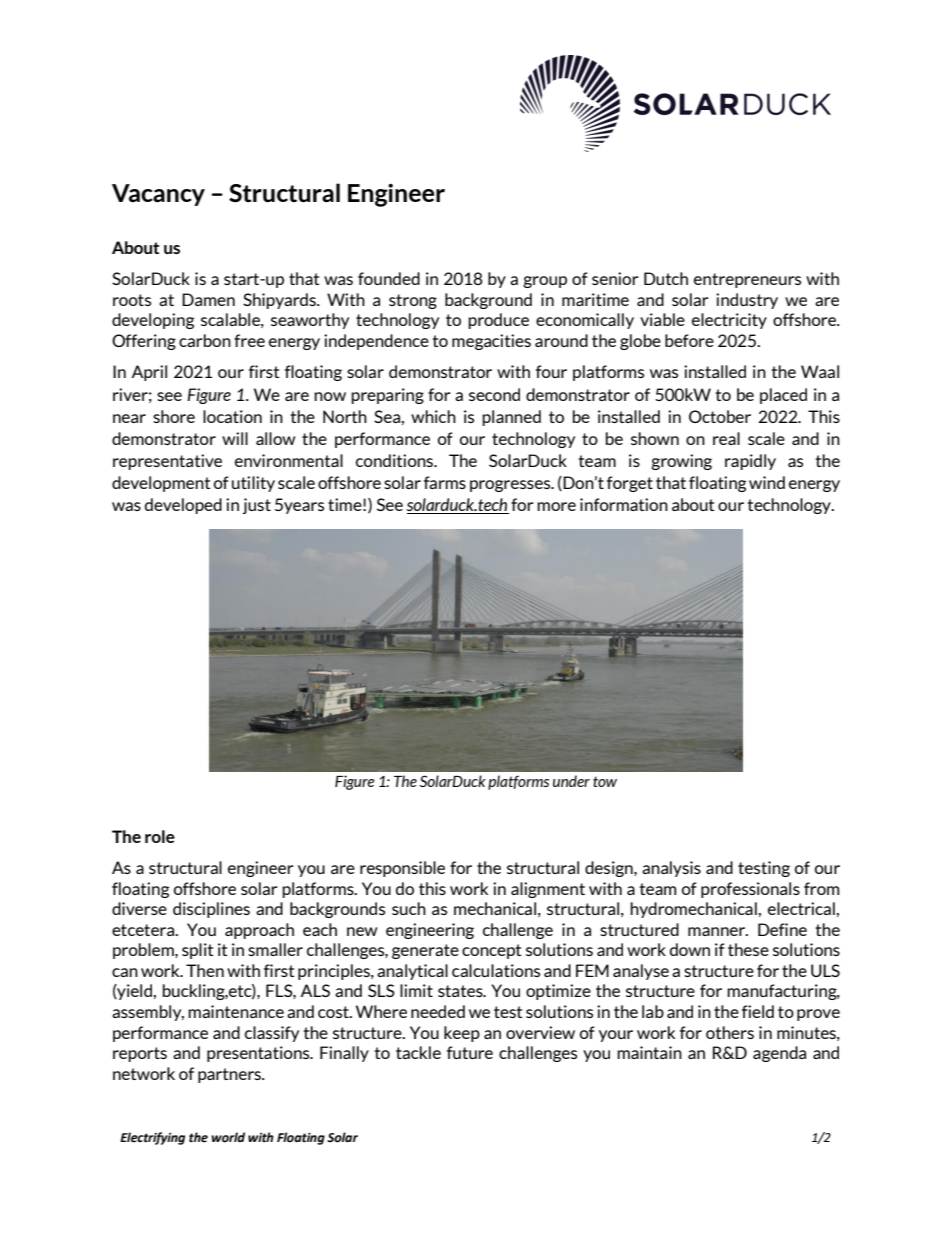  What do you see at coordinates (545, 282) in the document?
I see `group` at bounding box center [545, 282].
